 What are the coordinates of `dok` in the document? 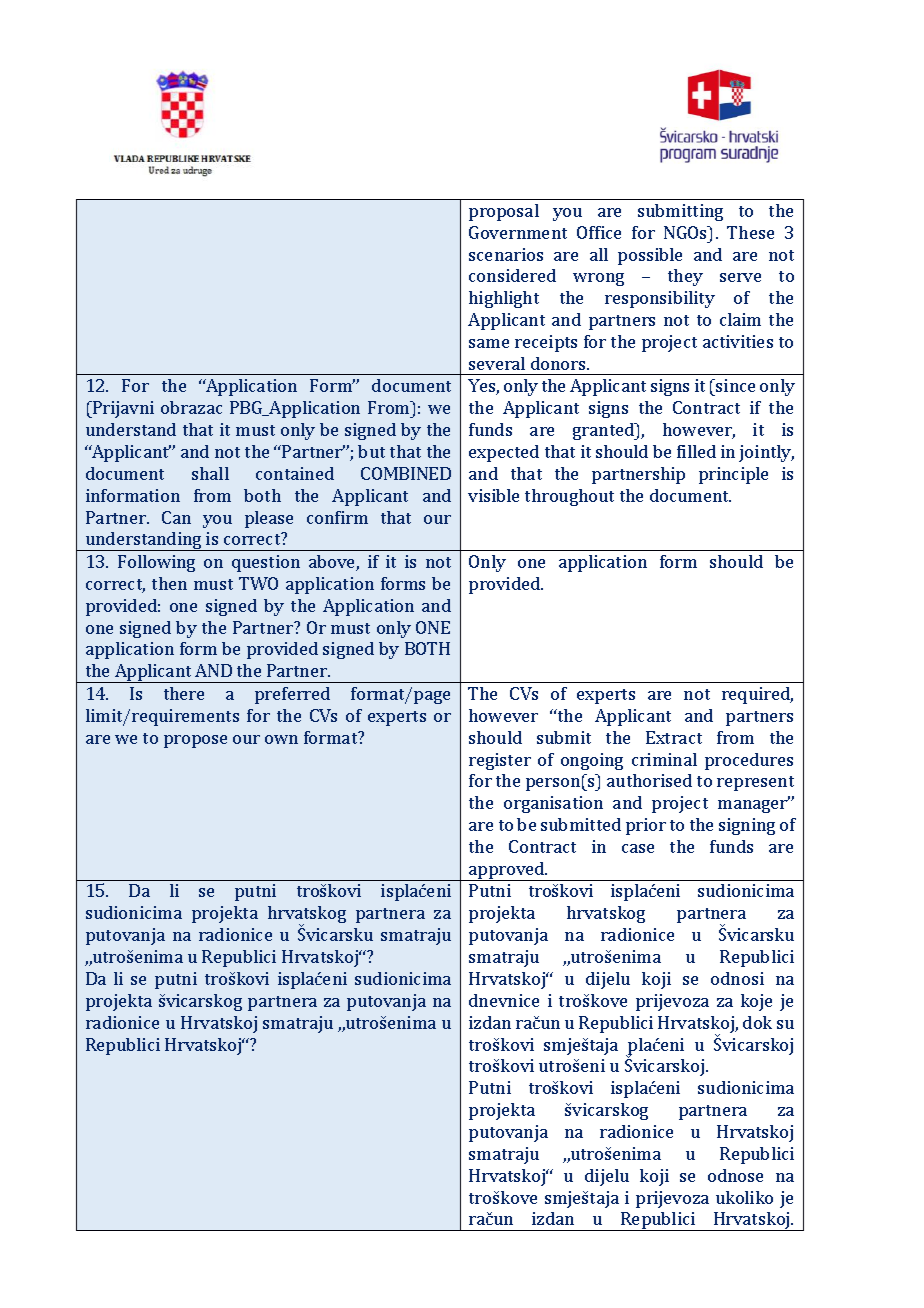 It's located at (757, 1022).
